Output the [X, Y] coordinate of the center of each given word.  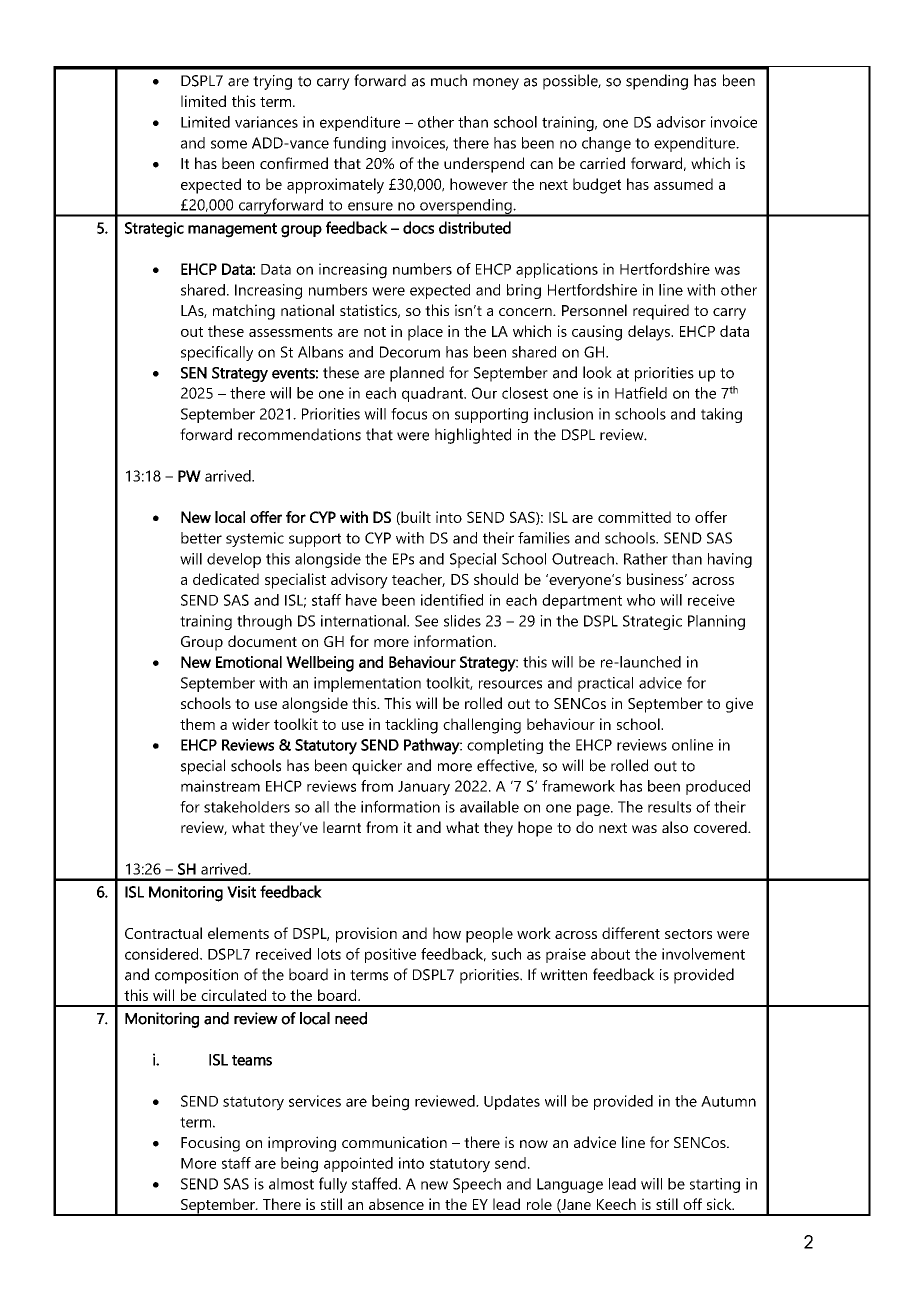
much [449, 80]
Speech [477, 1185]
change [606, 144]
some [229, 144]
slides [462, 621]
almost [291, 1184]
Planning [716, 622]
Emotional [249, 662]
